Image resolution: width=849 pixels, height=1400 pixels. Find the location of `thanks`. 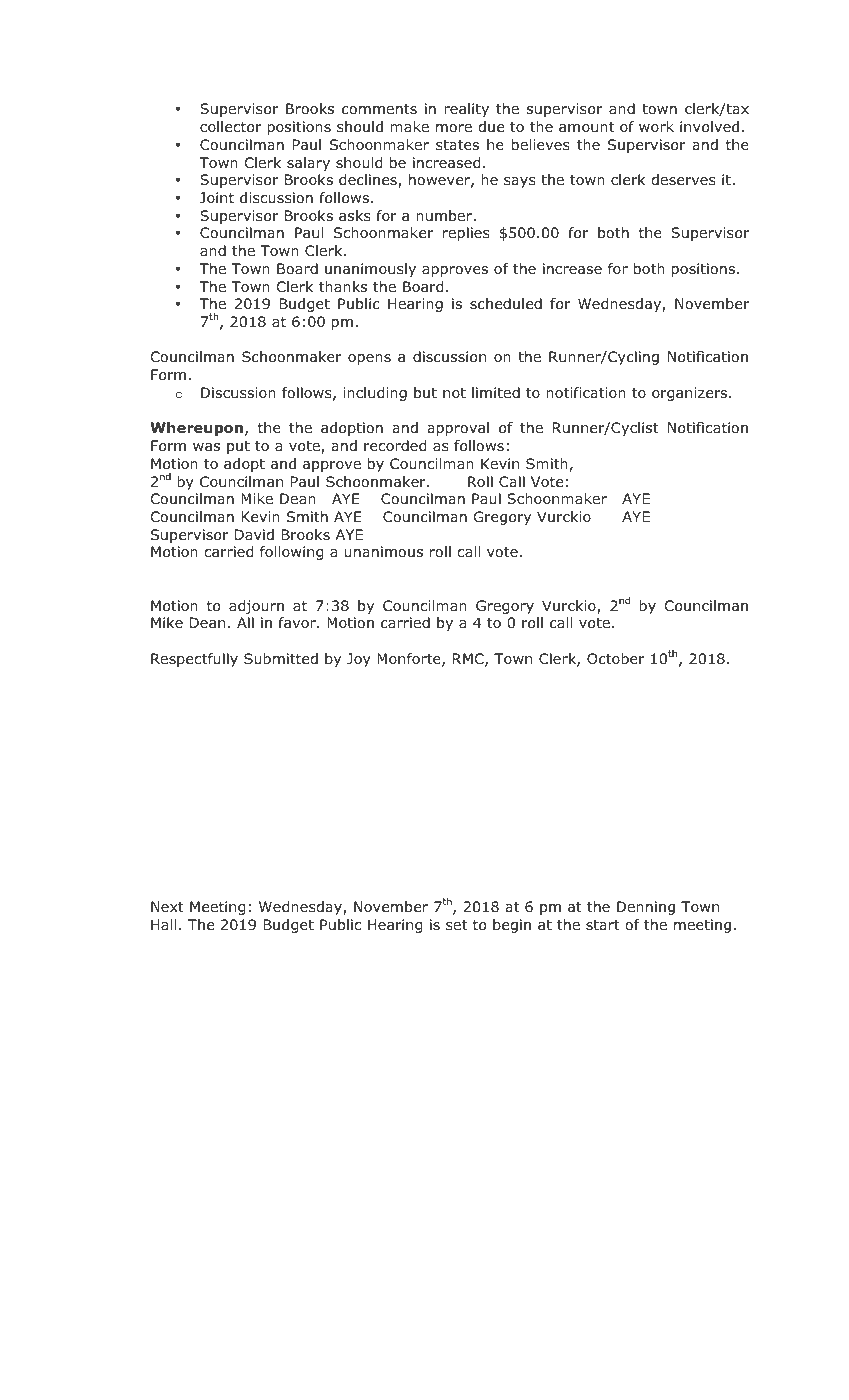

thanks is located at coordinates (343, 286).
